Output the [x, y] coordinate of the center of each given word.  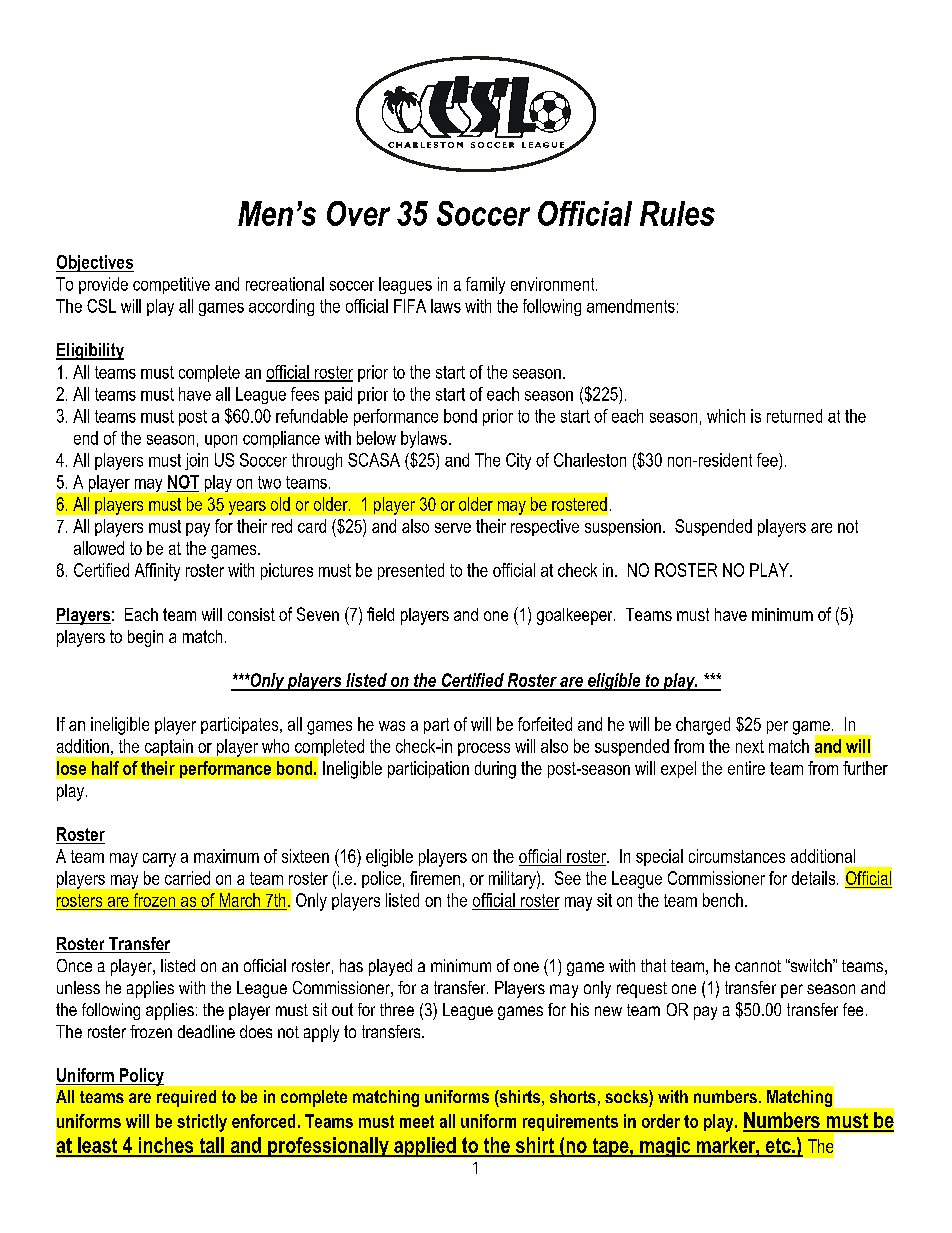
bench [723, 900]
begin [145, 638]
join [196, 461]
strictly [202, 1123]
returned [794, 416]
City [518, 461]
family [485, 285]
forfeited [545, 724]
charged [703, 726]
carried [187, 878]
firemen [435, 878]
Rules [677, 213]
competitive [171, 285]
